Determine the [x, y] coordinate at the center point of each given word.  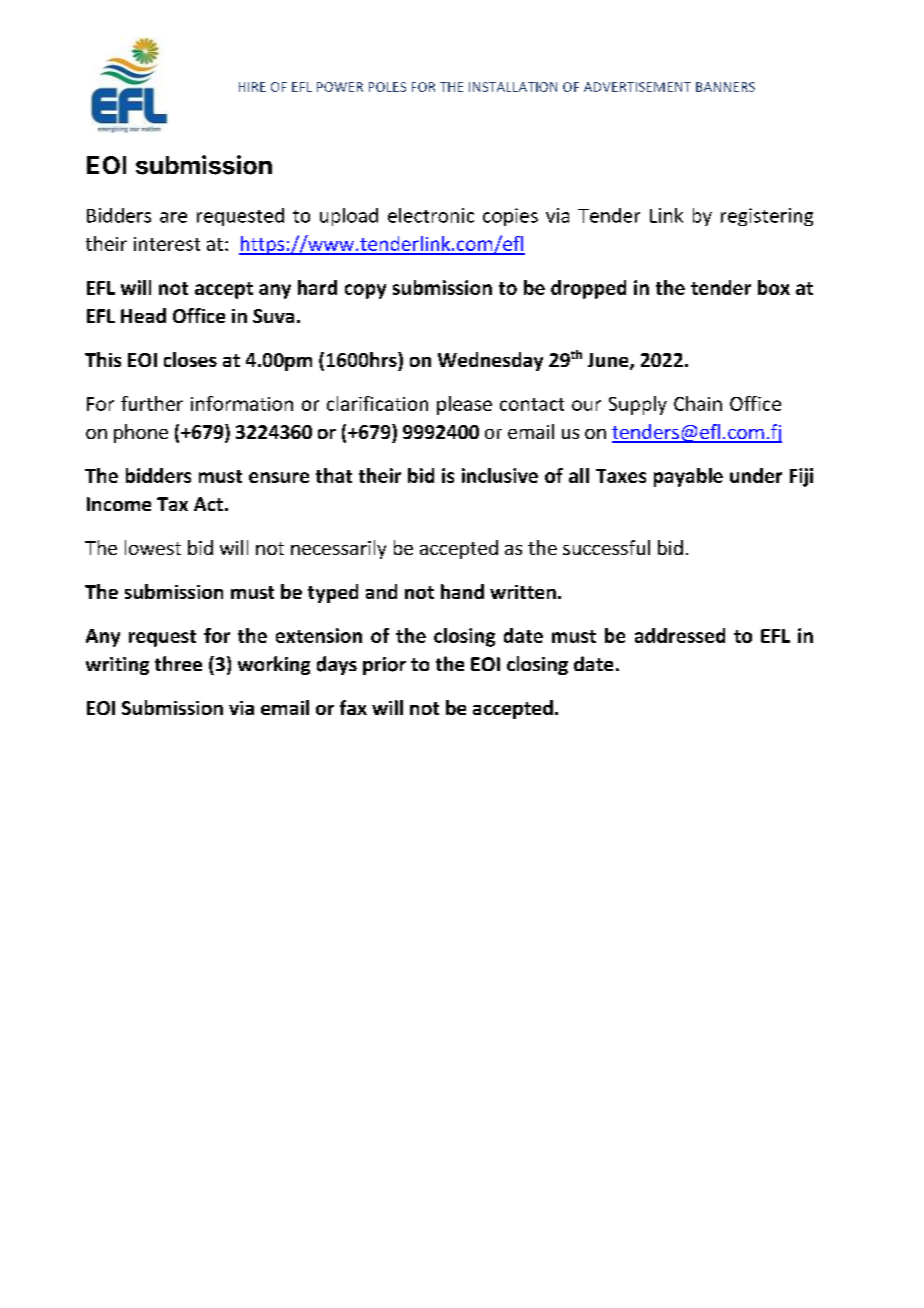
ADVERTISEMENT [637, 87]
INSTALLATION [513, 87]
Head [143, 315]
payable [688, 477]
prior [384, 666]
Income [119, 504]
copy [365, 291]
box [774, 287]
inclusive [500, 475]
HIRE [252, 87]
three [178, 663]
